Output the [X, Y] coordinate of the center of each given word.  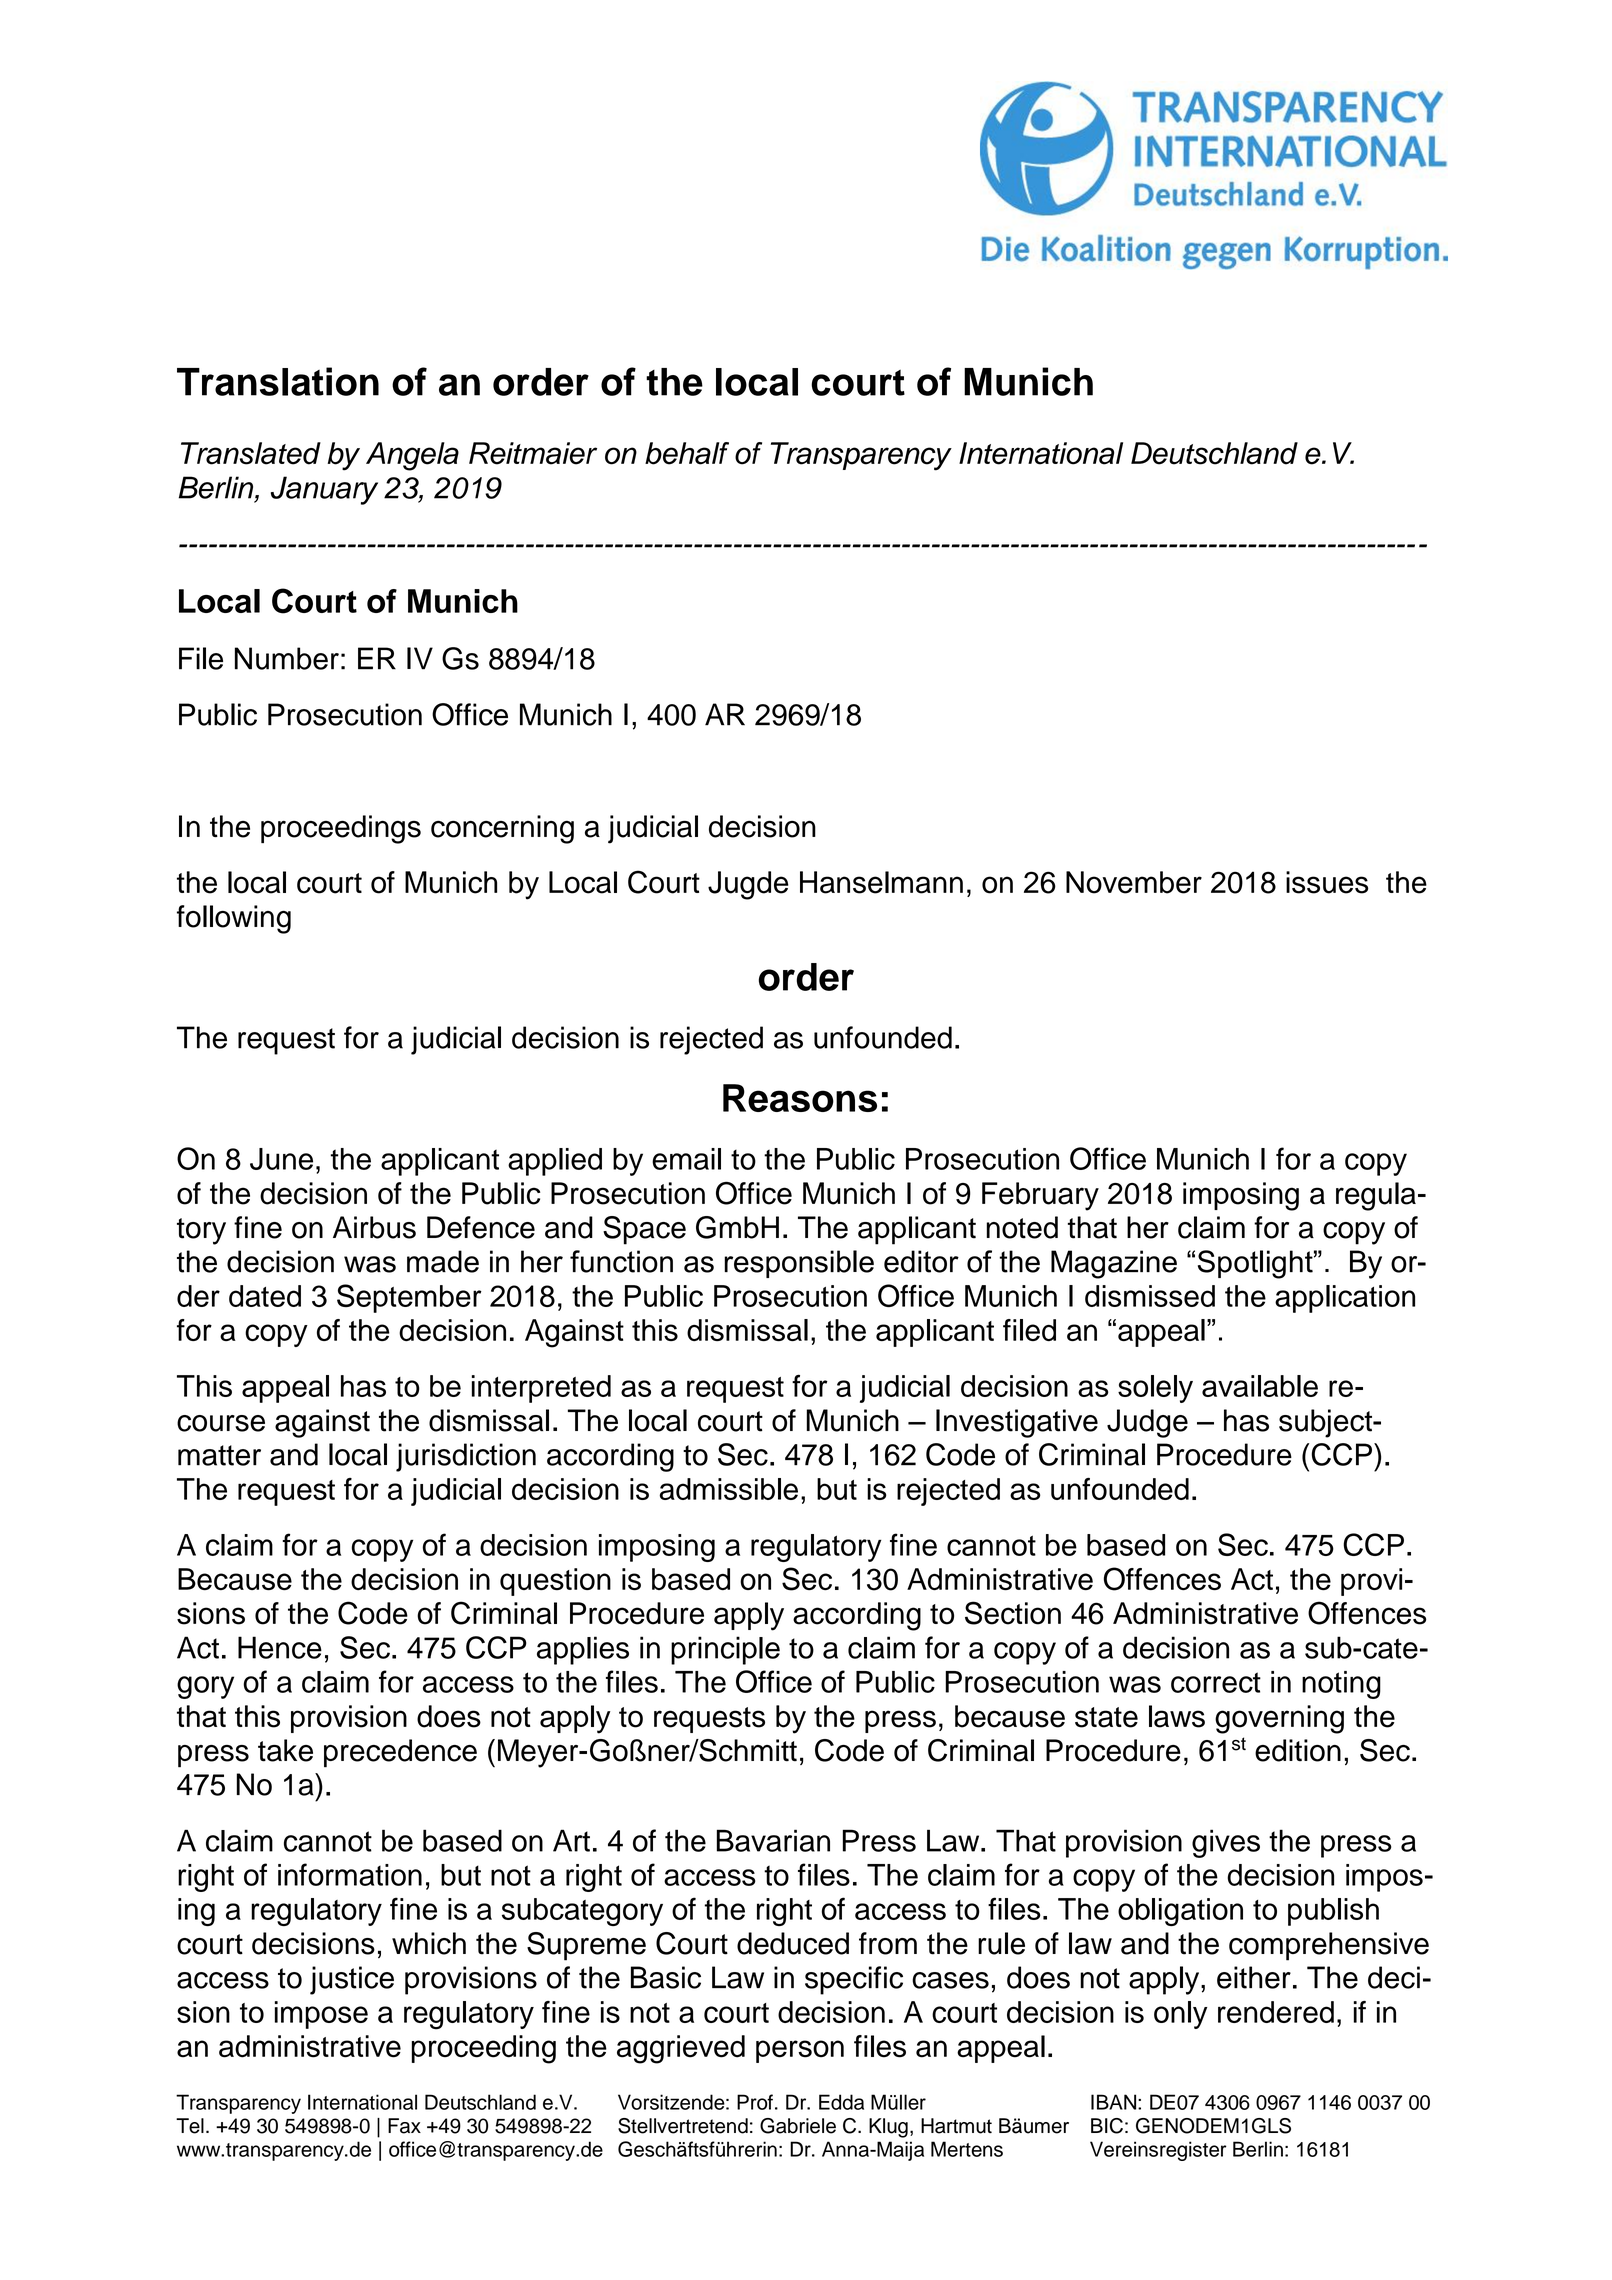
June [281, 1159]
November [1134, 882]
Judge [1147, 1423]
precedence [400, 1753]
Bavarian [773, 1840]
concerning [502, 829]
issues [1327, 882]
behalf [687, 453]
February [1040, 1196]
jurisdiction [466, 1457]
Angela [412, 456]
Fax [404, 2126]
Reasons [800, 1098]
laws [1177, 1716]
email [686, 1159]
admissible [729, 1489]
